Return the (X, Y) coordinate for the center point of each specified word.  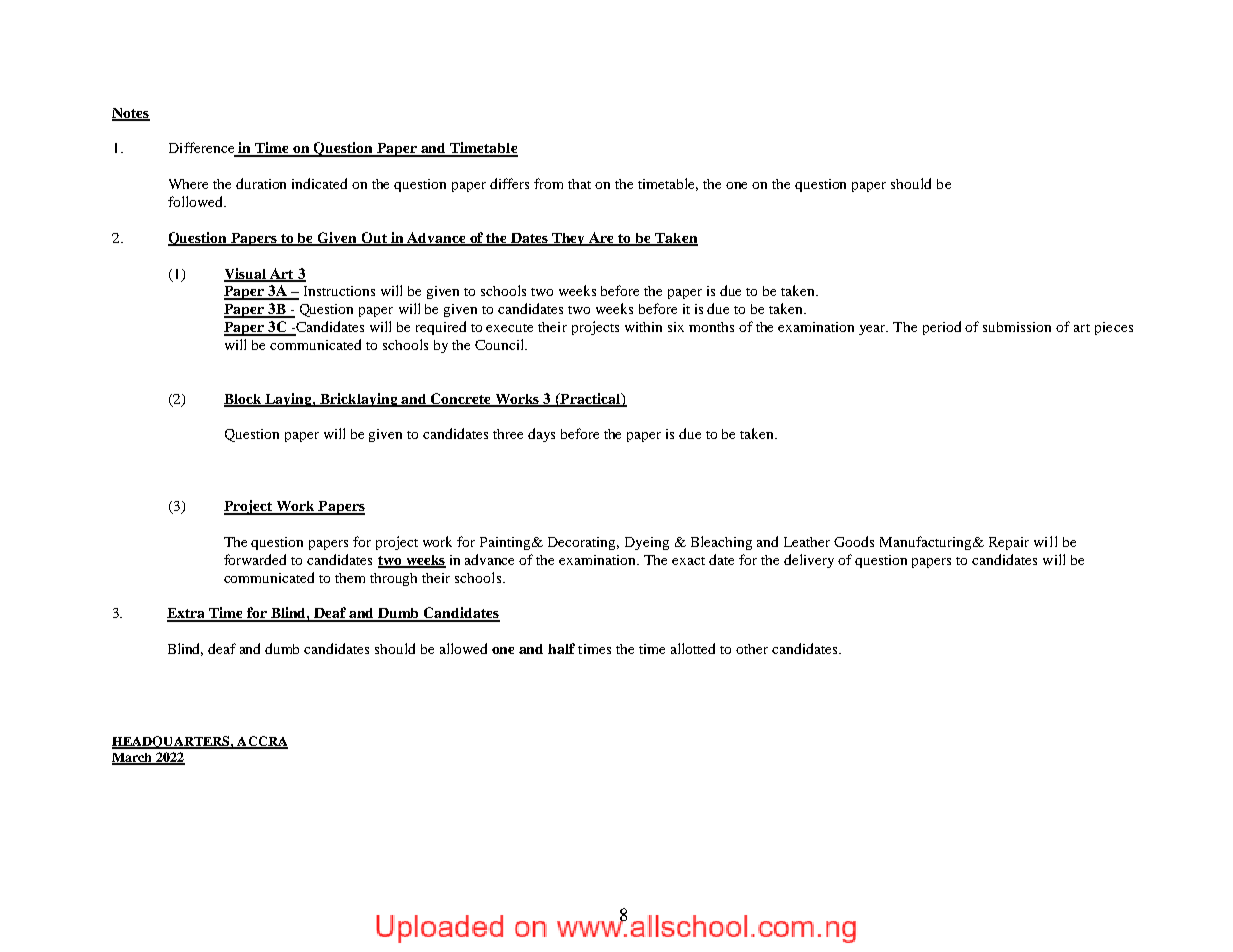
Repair (1009, 543)
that (579, 184)
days (541, 435)
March (133, 759)
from (548, 183)
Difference (203, 149)
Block (244, 400)
